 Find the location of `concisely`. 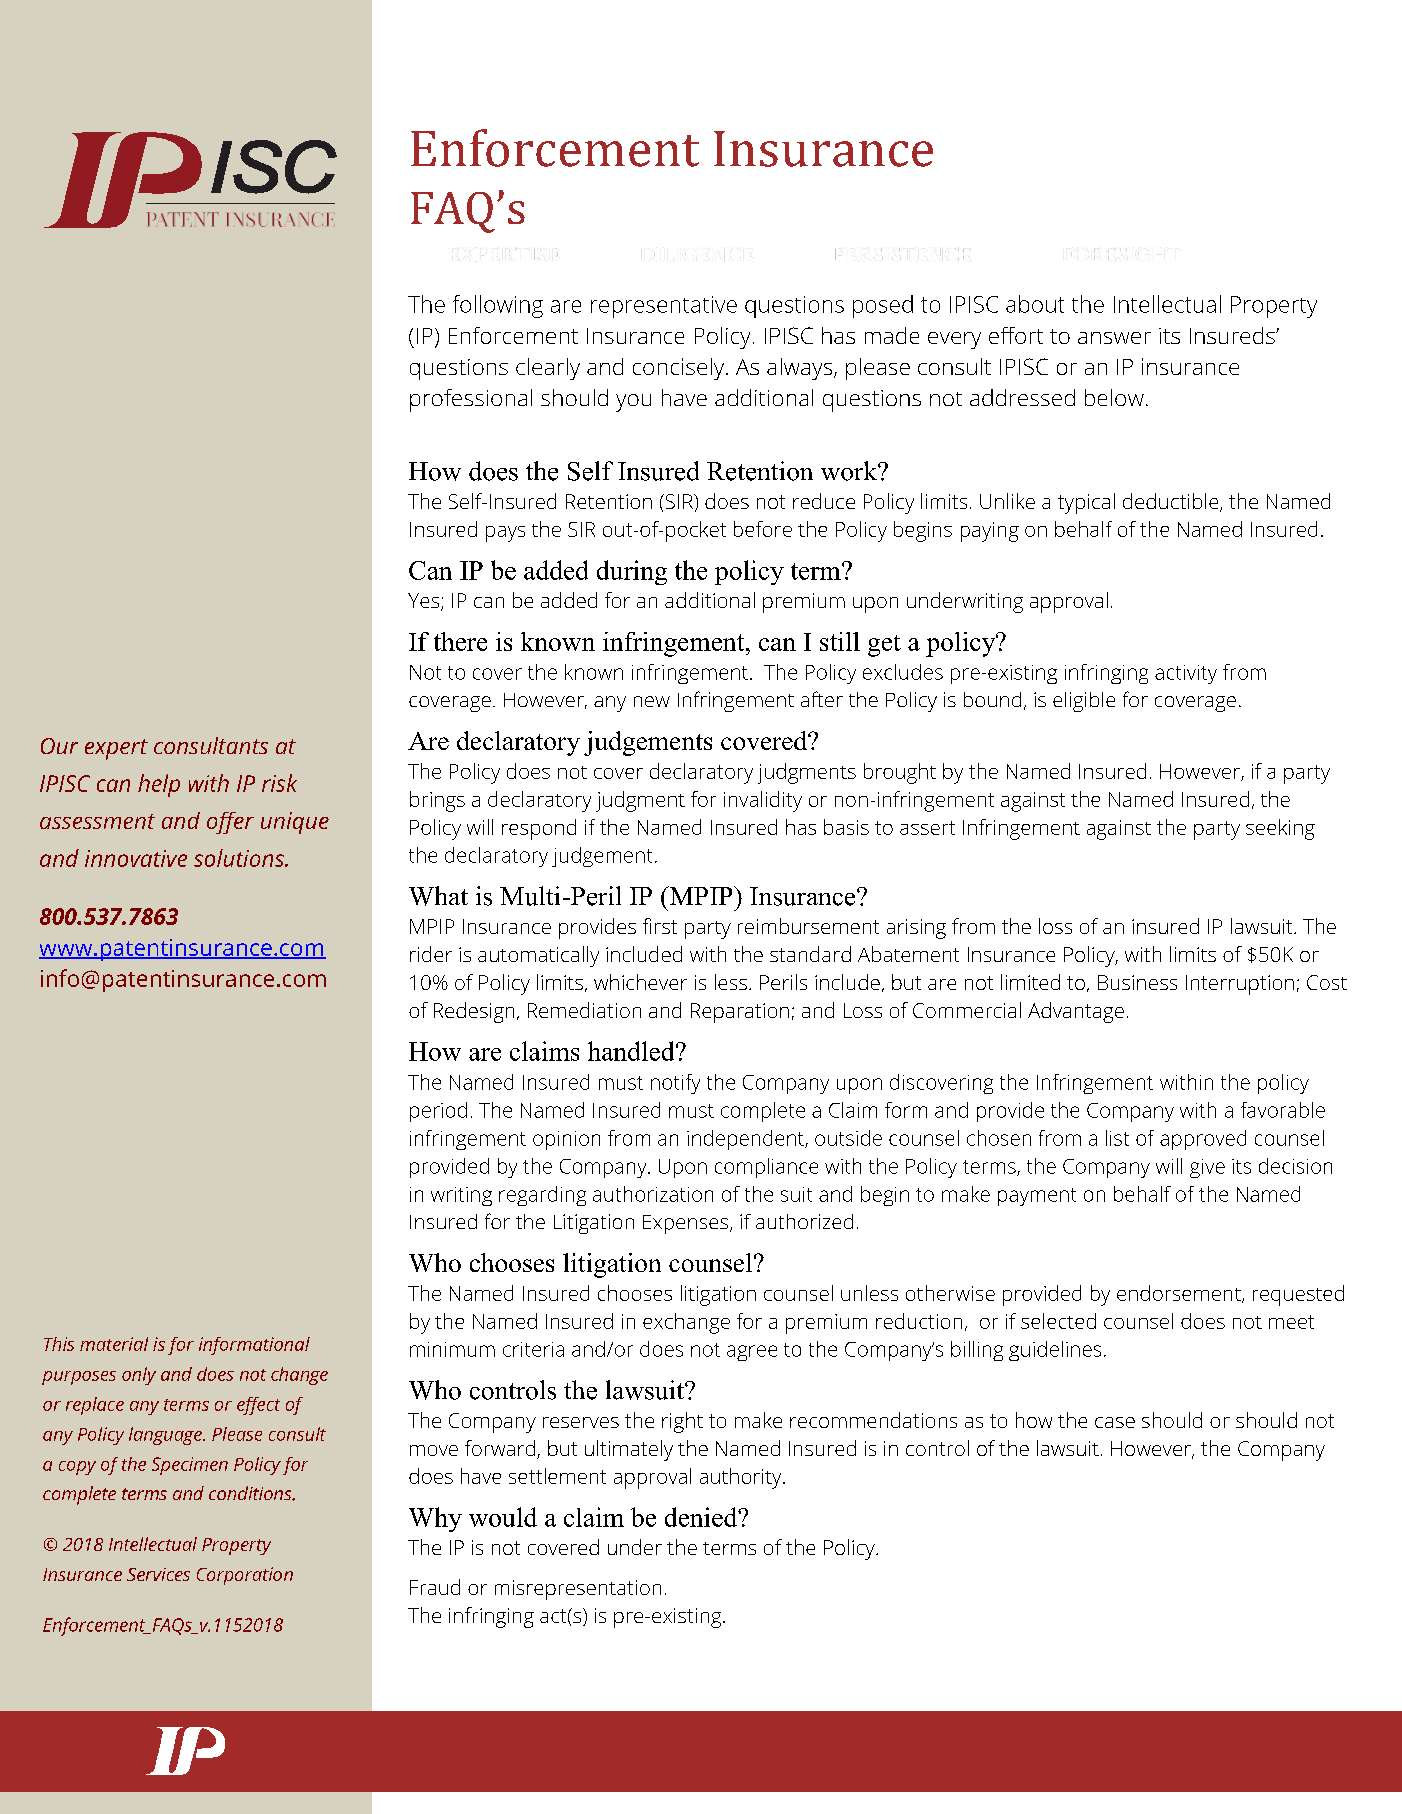

concisely is located at coordinates (680, 369).
